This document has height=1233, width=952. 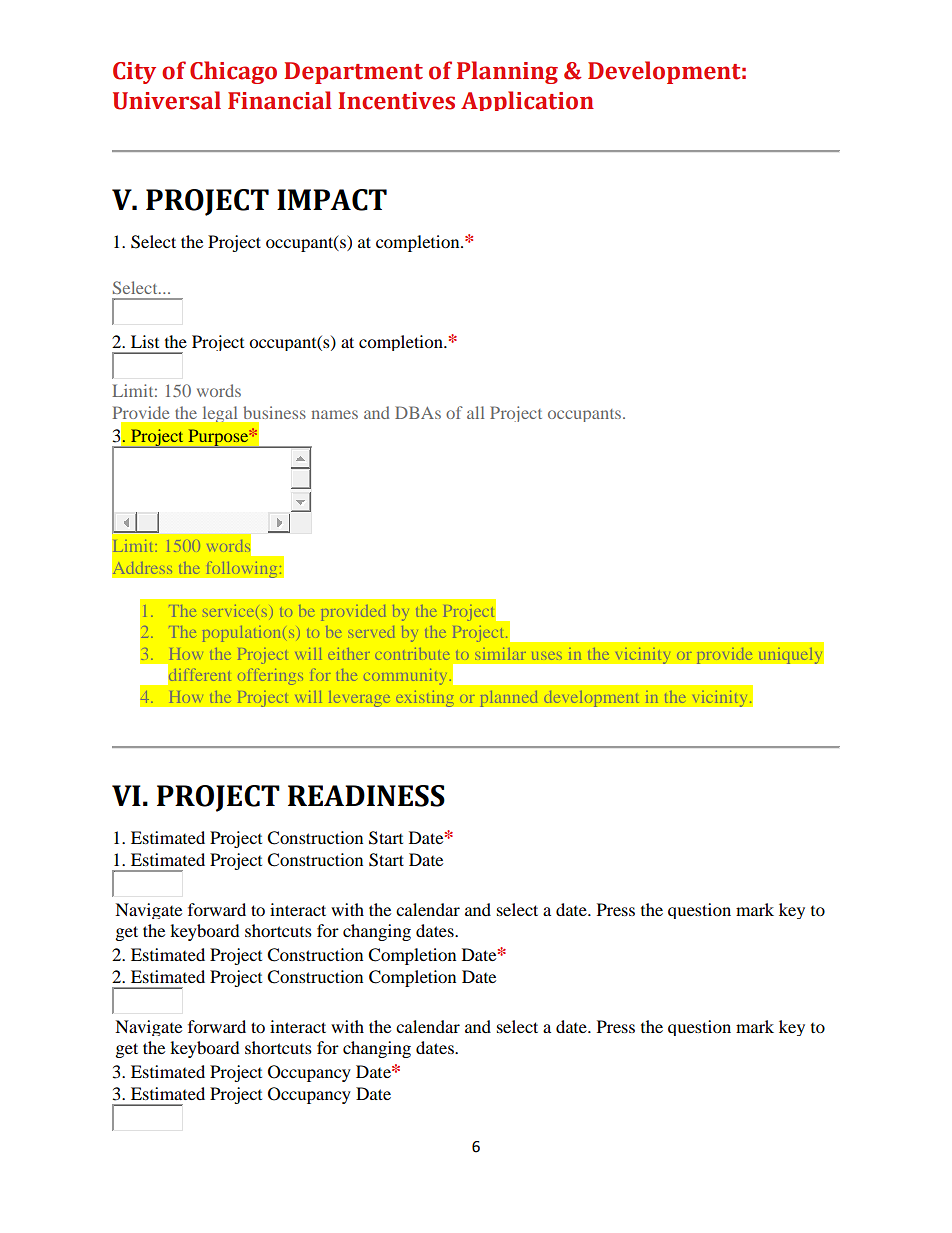 I want to click on following, so click(x=243, y=569).
